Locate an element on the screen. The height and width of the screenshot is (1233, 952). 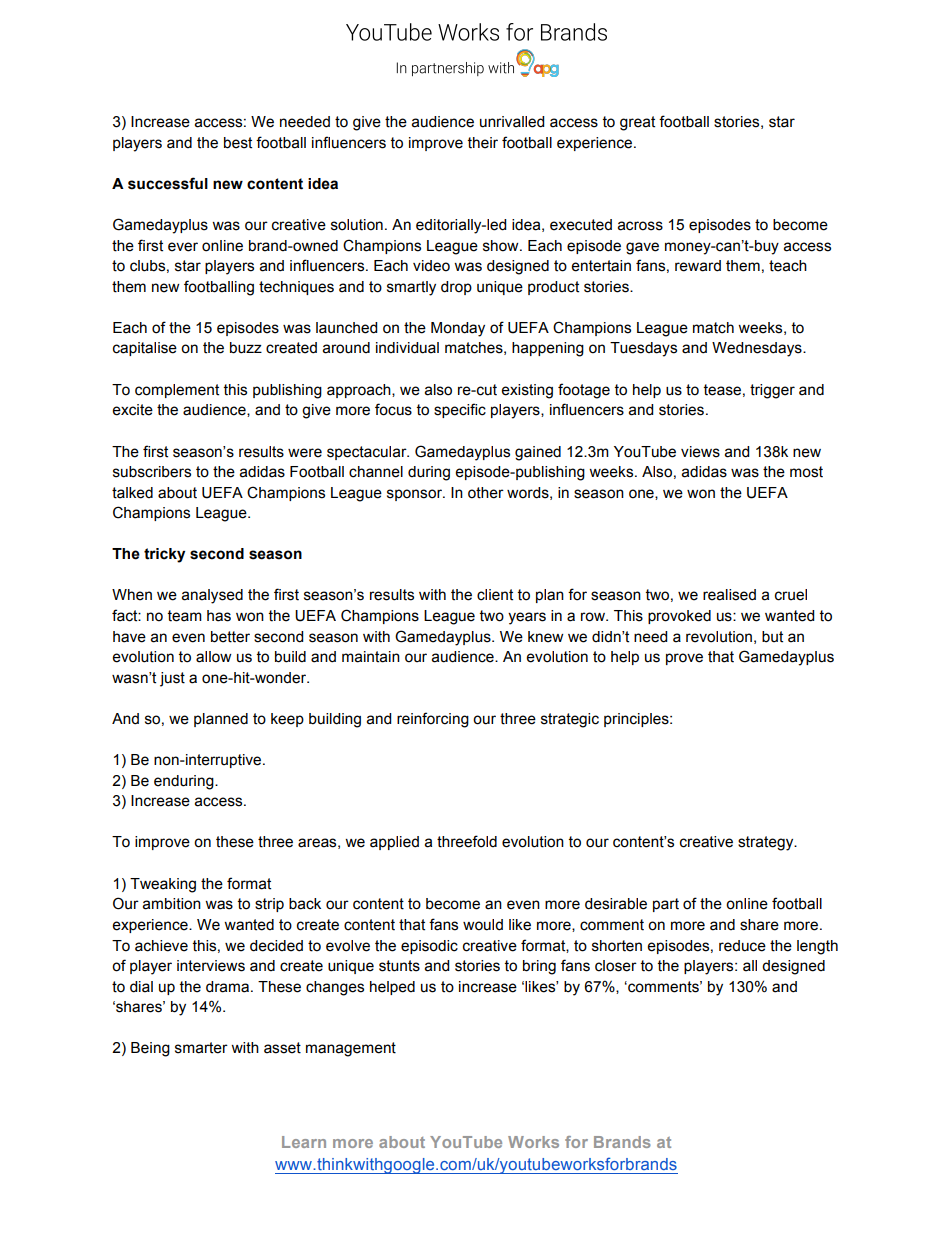
smarter is located at coordinates (201, 1048).
